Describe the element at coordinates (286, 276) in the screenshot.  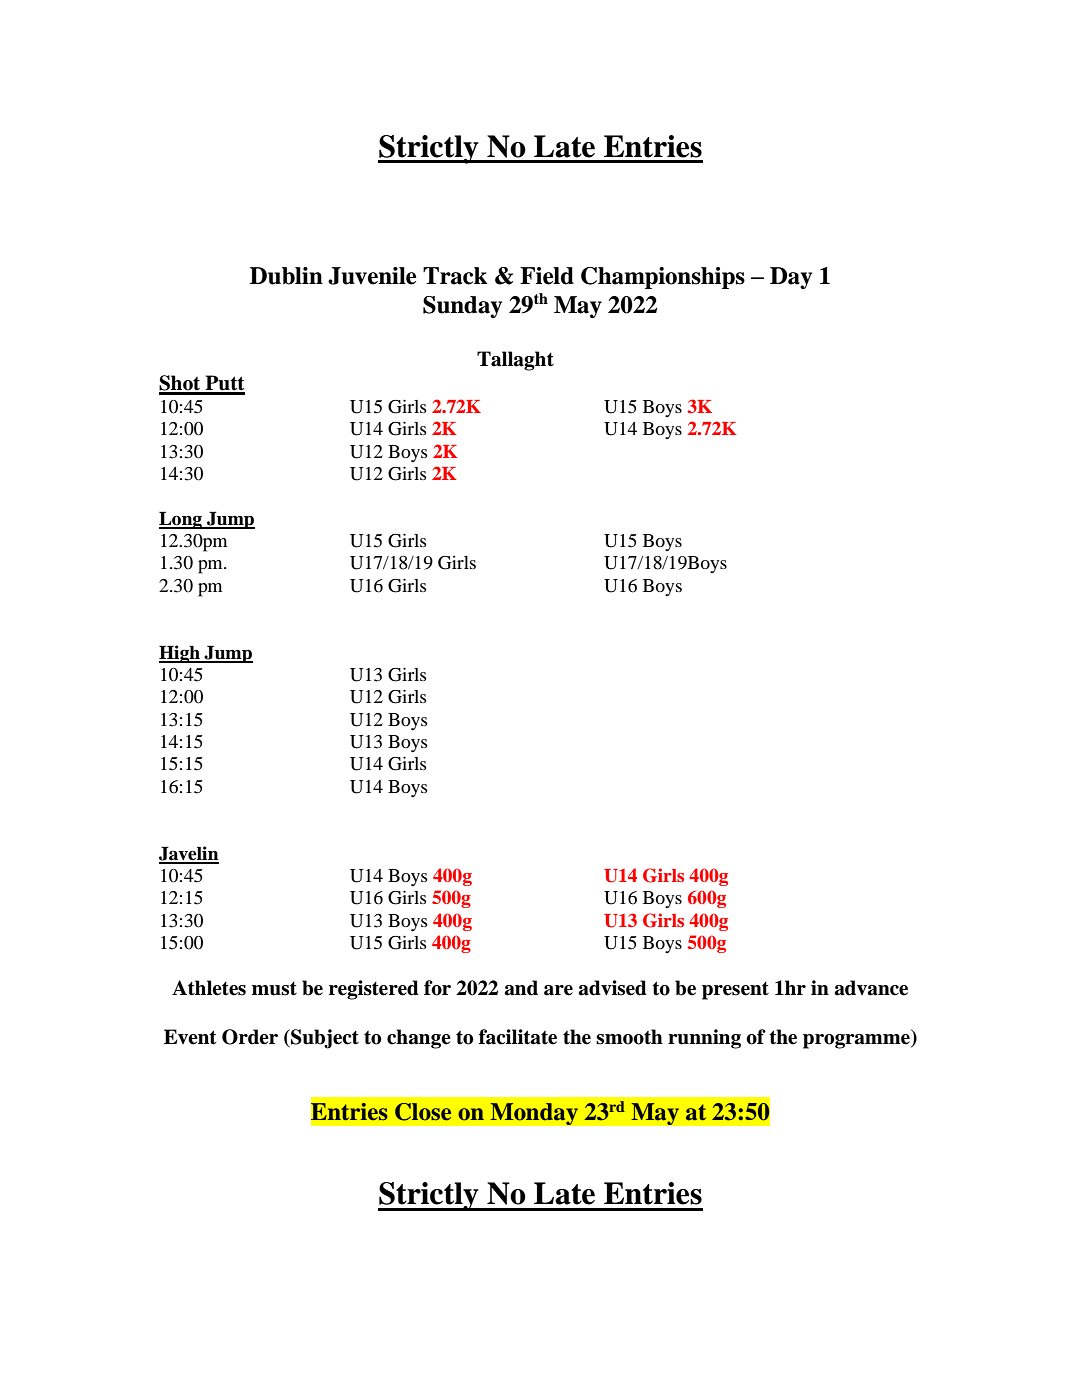
I see `Dublin` at that location.
